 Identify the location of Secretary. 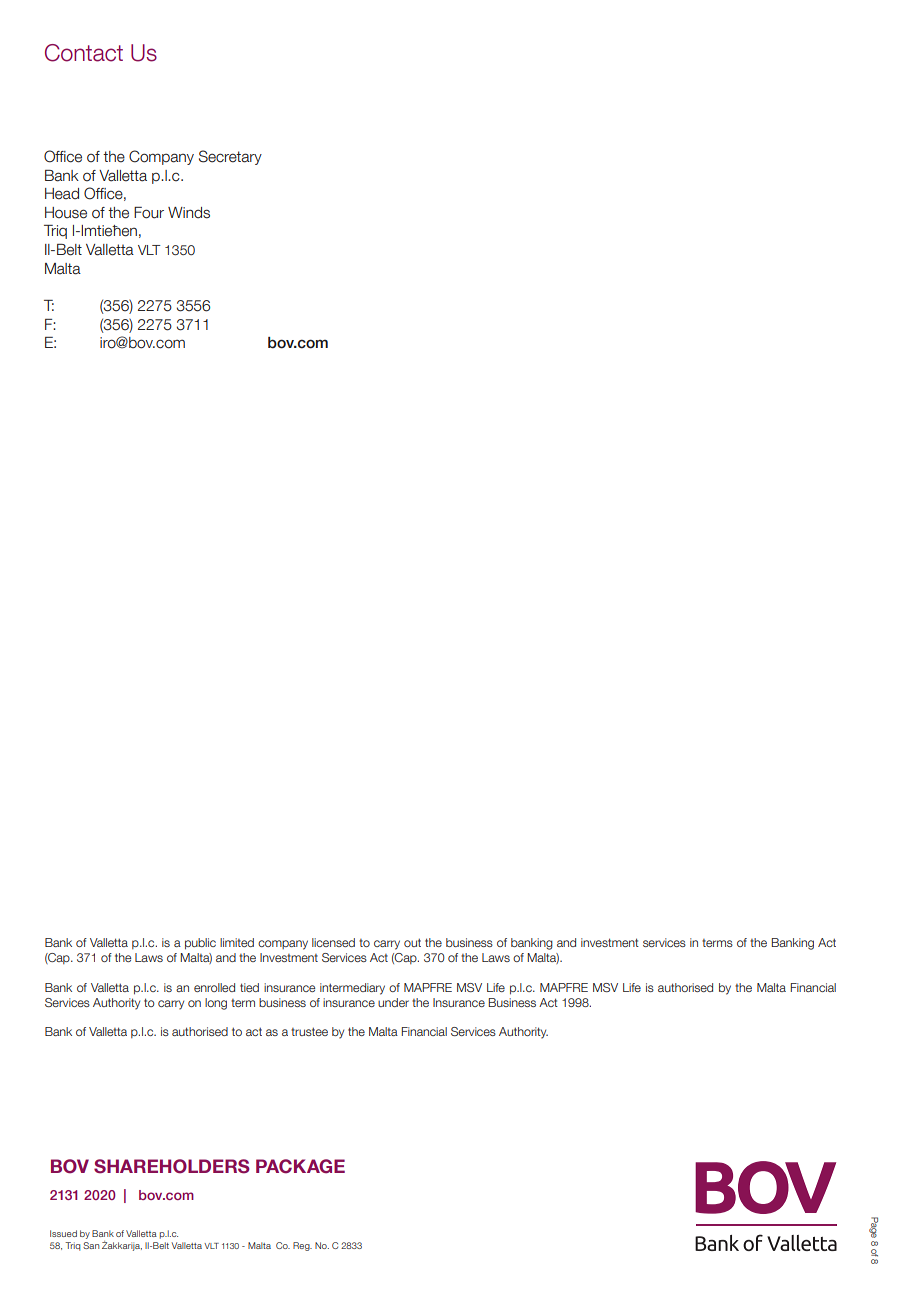
(230, 157).
